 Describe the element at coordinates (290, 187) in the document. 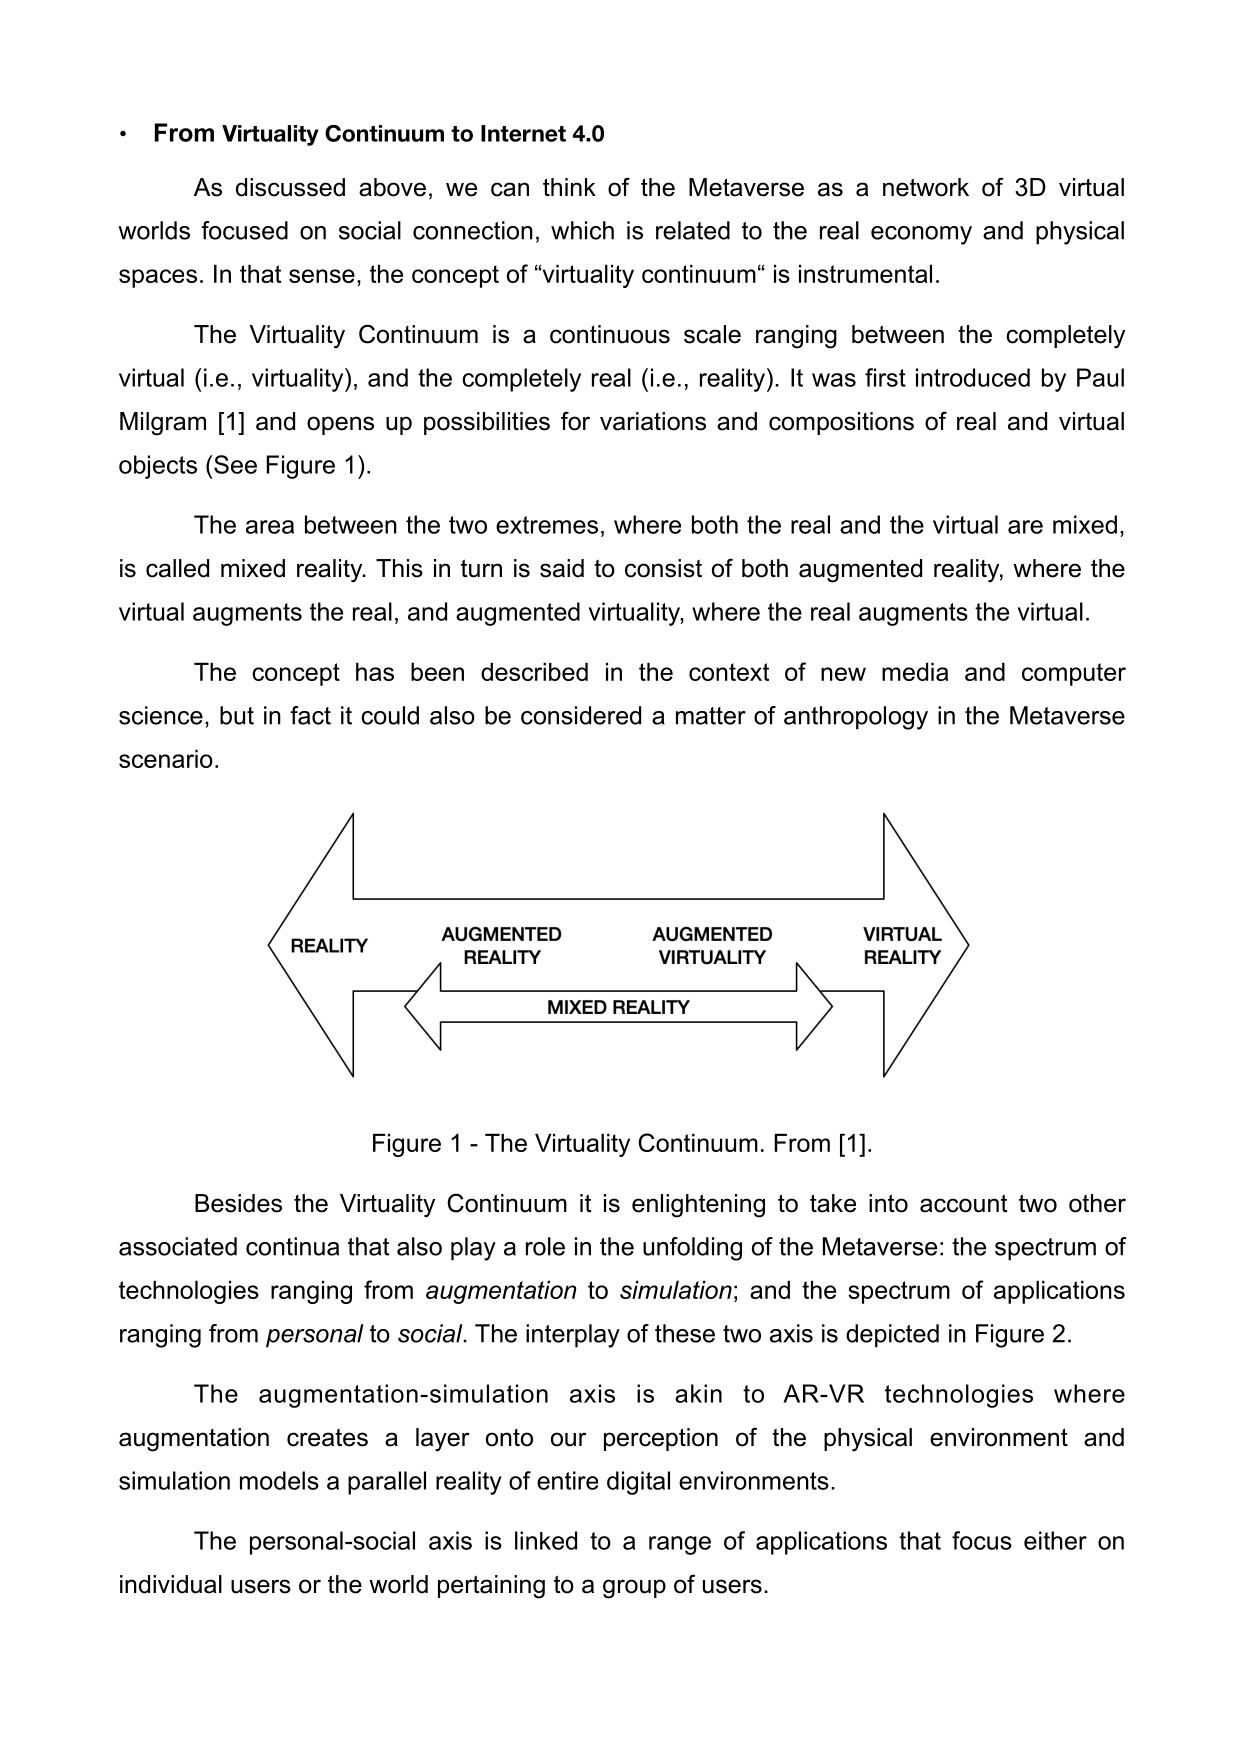

I see `discussed` at that location.
